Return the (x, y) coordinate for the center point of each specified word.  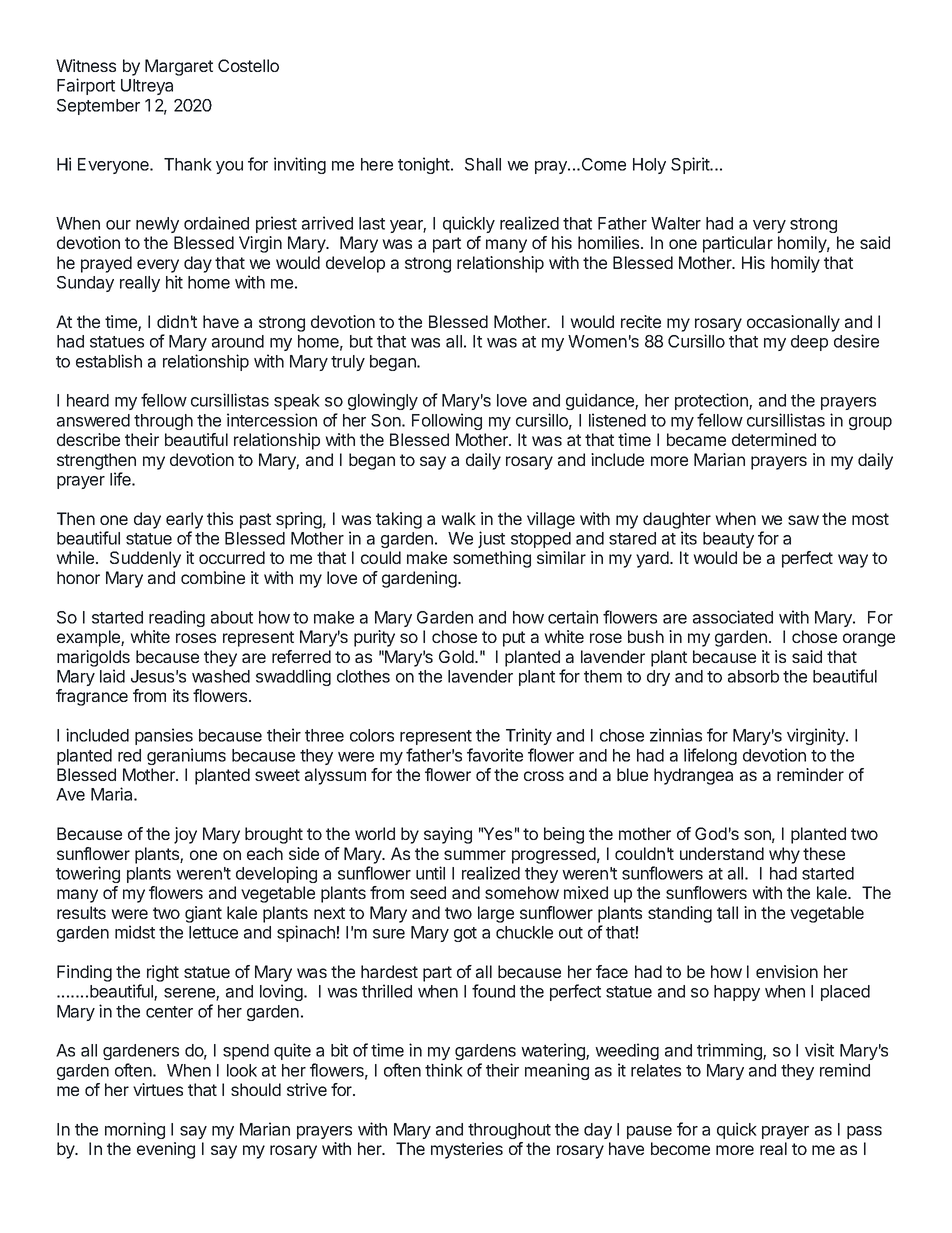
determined (774, 439)
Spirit (691, 165)
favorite (495, 755)
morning (135, 1130)
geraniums (186, 756)
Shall (483, 164)
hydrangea (693, 776)
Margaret (179, 67)
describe (88, 439)
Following (447, 421)
